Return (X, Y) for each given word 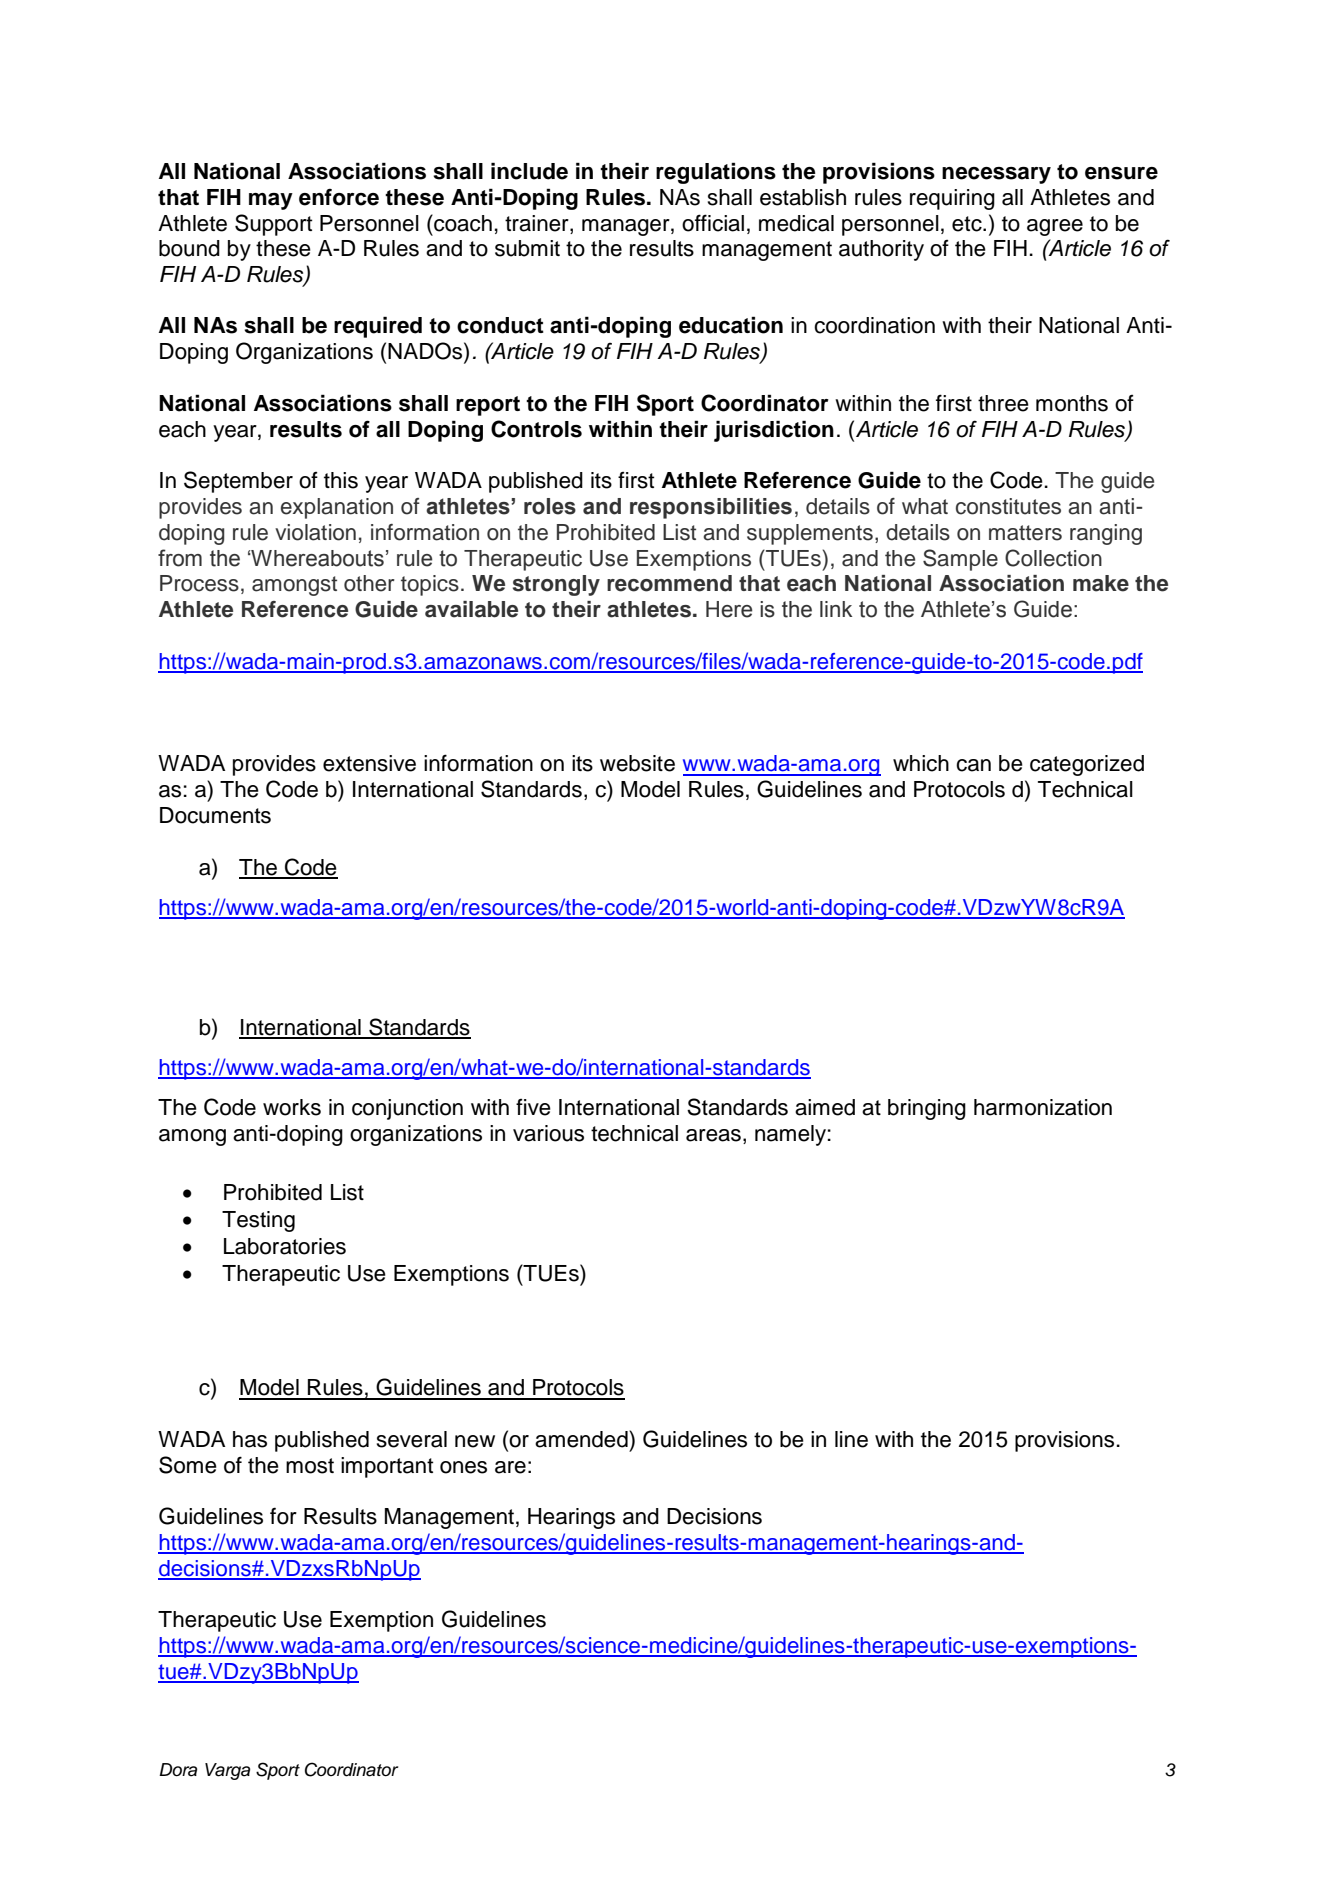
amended (582, 1439)
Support (273, 225)
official (713, 223)
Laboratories (285, 1246)
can (973, 765)
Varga (227, 1771)
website (637, 763)
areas (713, 1135)
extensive (369, 763)
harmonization (1043, 1107)
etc (968, 224)
